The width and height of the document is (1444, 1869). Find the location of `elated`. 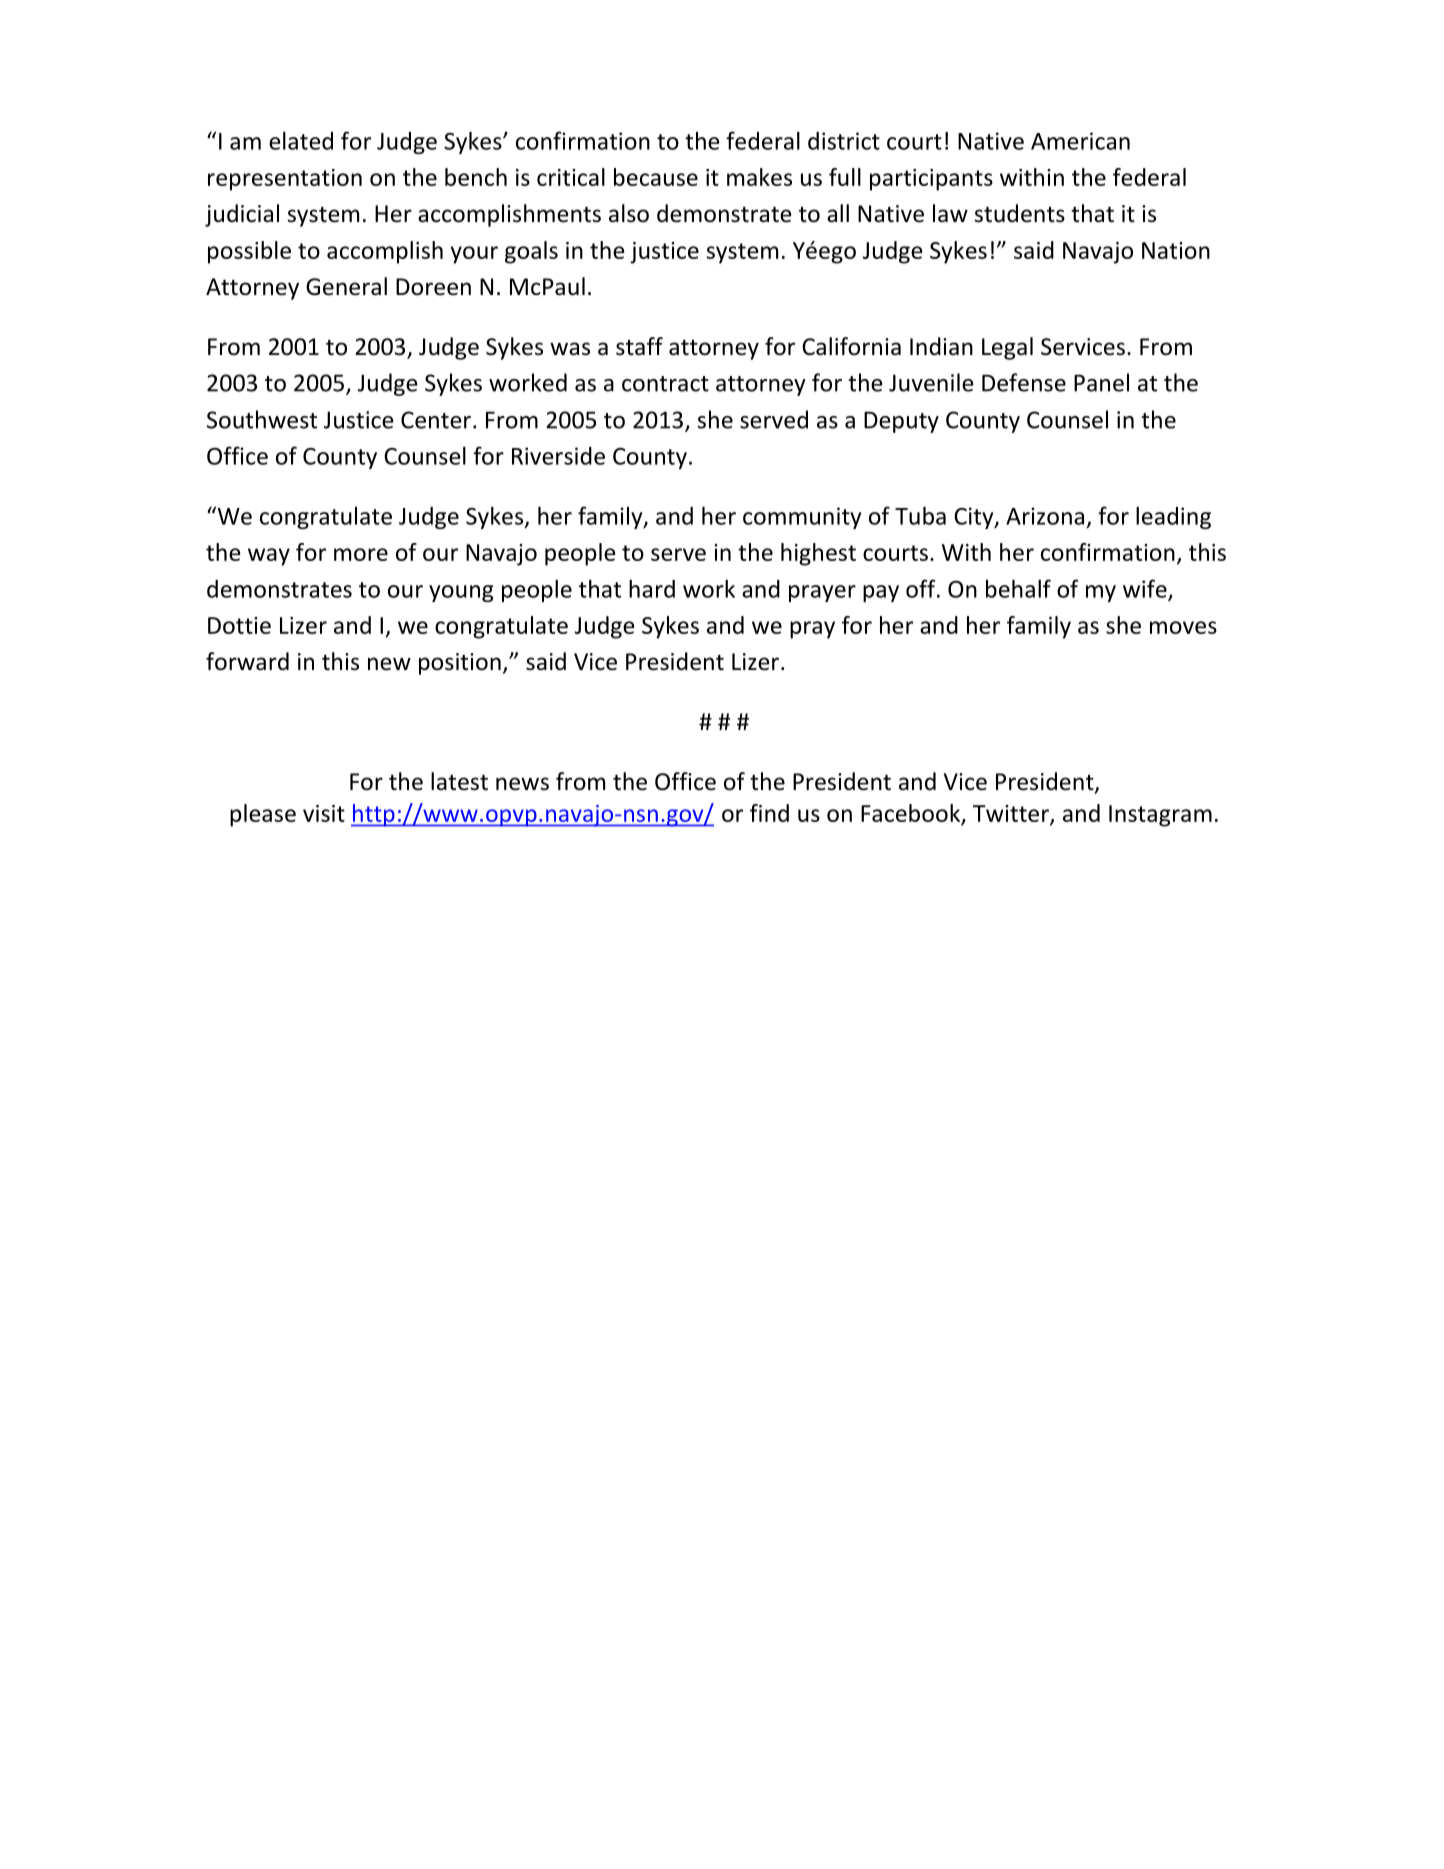

elated is located at coordinates (301, 140).
